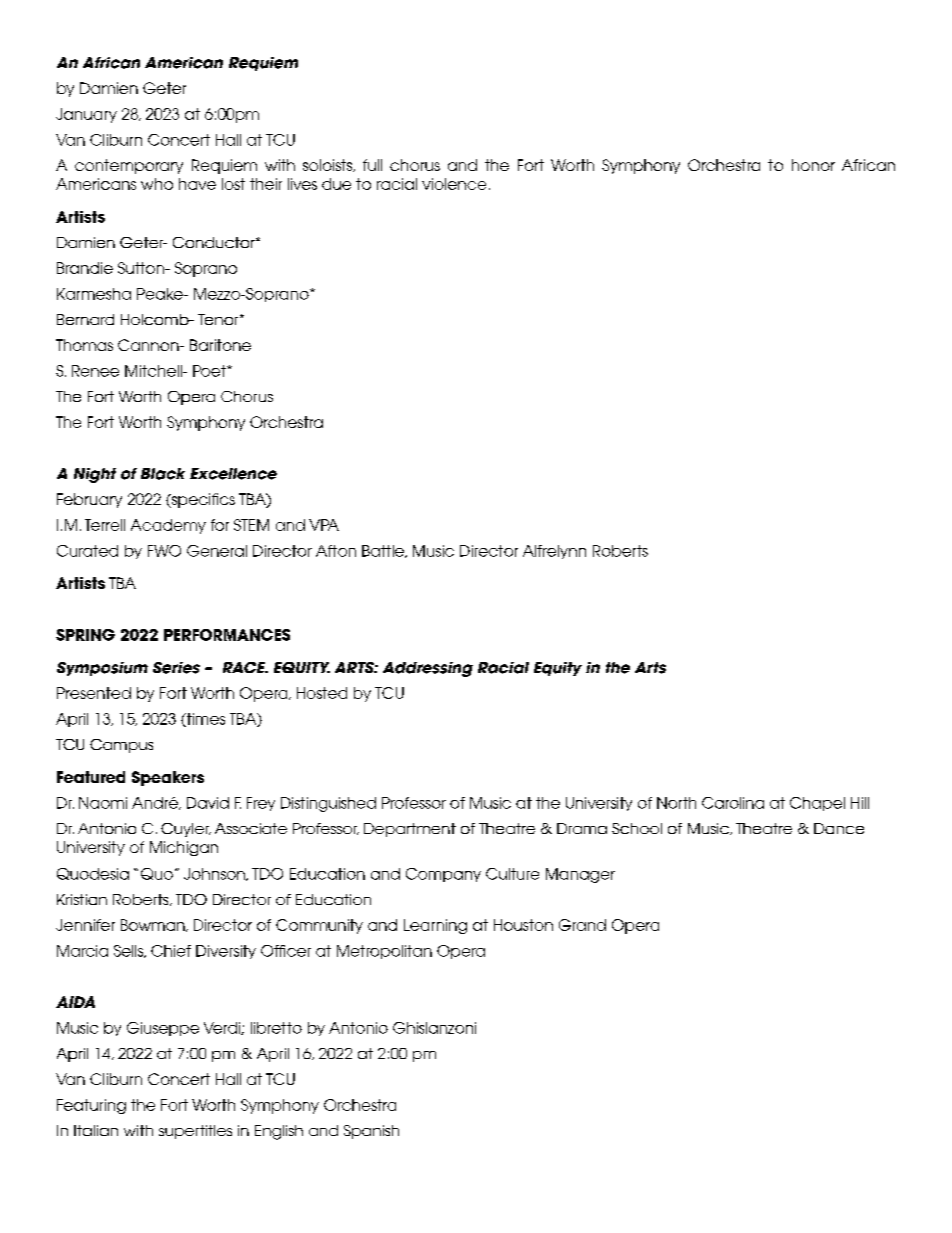 The image size is (952, 1233). Describe the element at coordinates (428, 669) in the screenshot. I see `Addressing` at that location.
